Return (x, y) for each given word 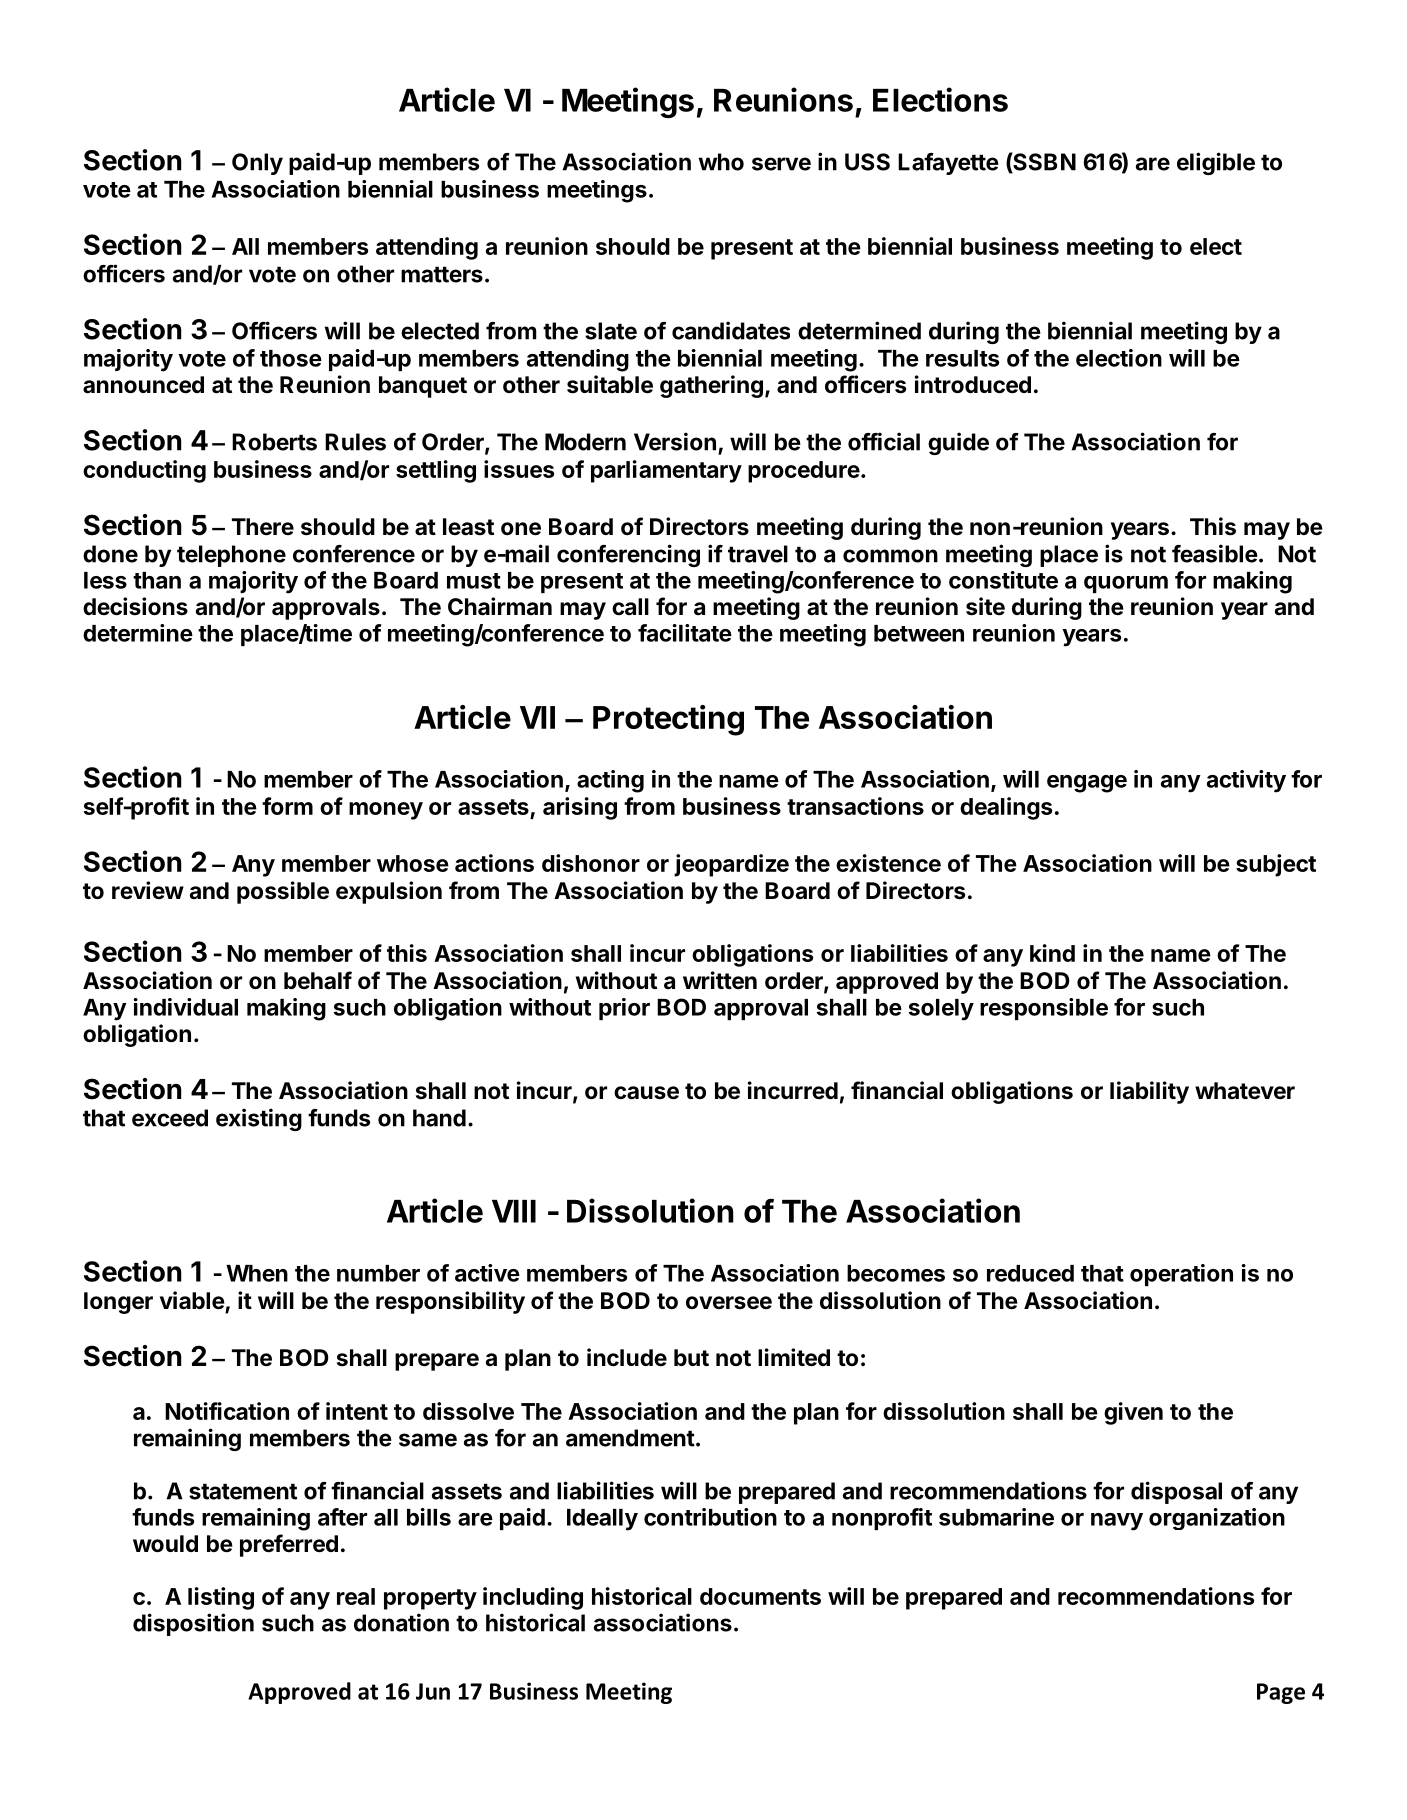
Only (257, 164)
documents (760, 1596)
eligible (1216, 163)
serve (781, 164)
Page (1281, 1693)
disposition (193, 1624)
